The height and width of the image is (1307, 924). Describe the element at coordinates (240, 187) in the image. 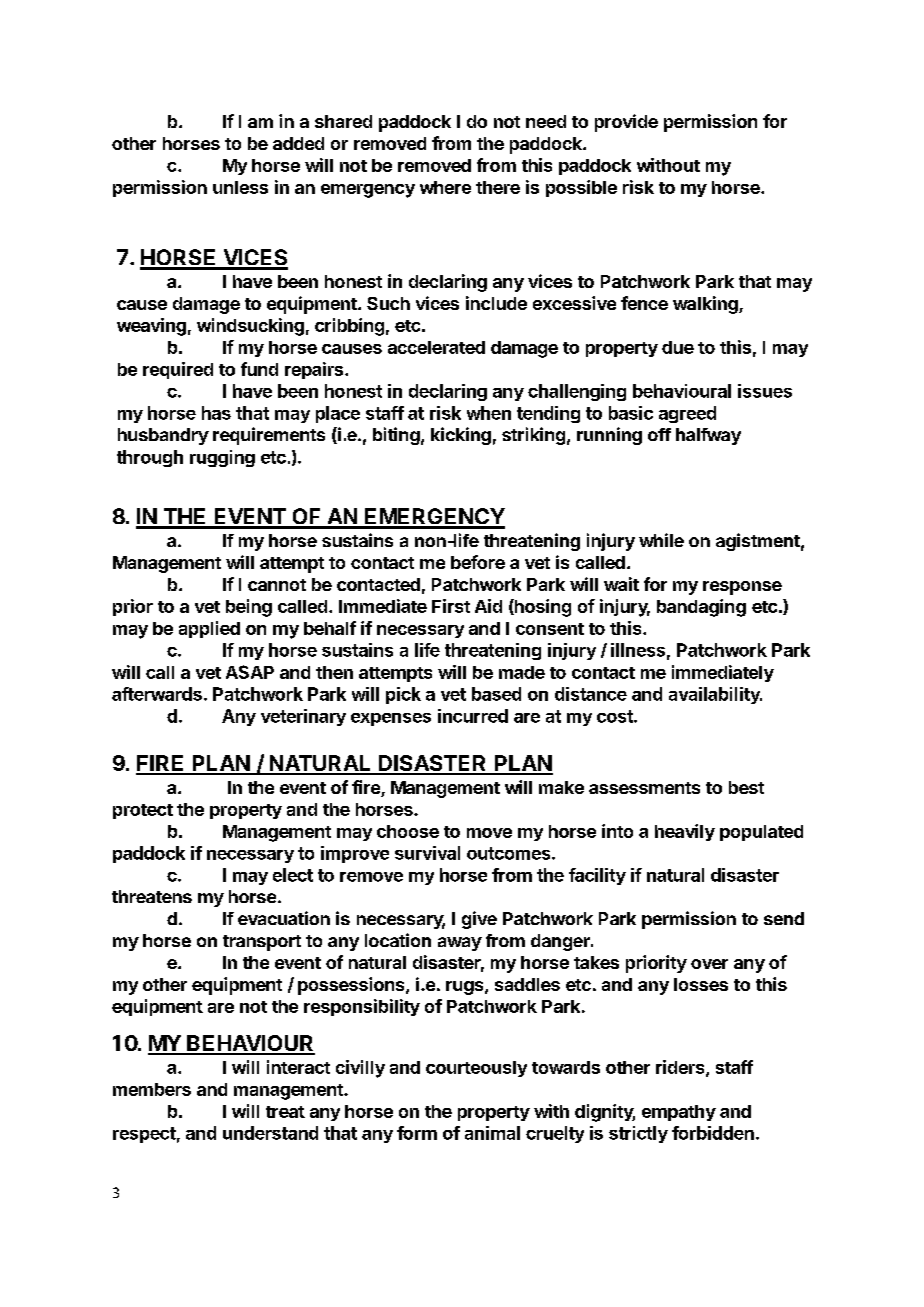

I see `unless` at that location.
